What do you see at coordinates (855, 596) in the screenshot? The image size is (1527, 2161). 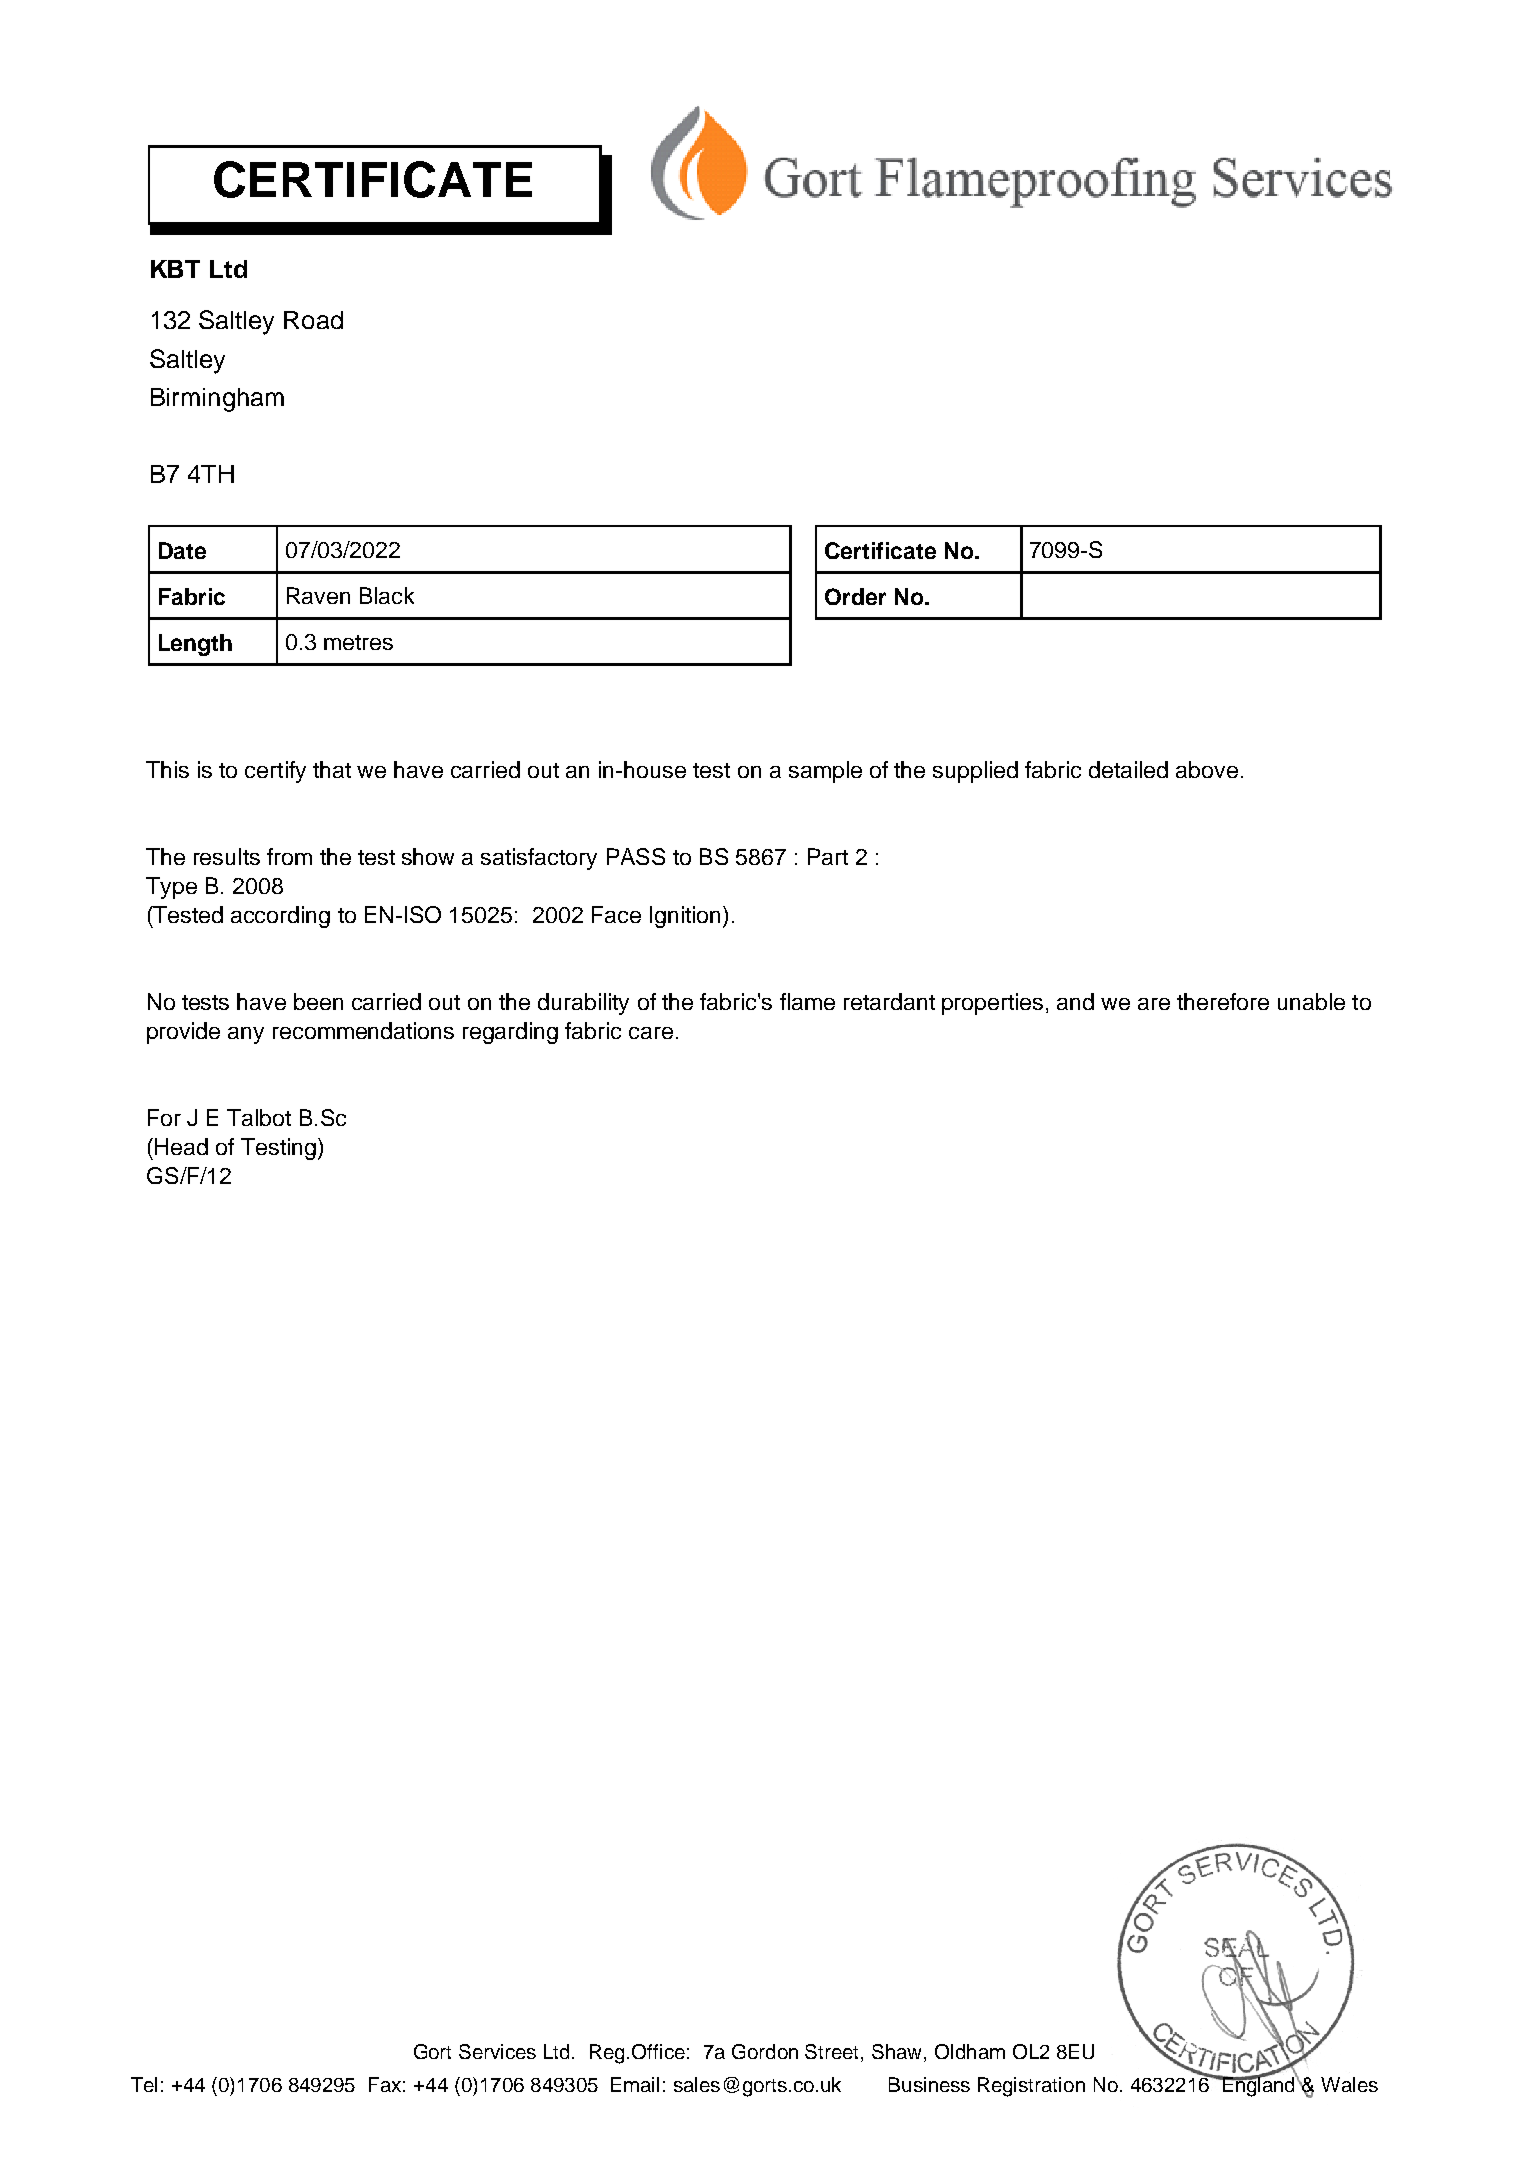 I see `Order` at bounding box center [855, 596].
